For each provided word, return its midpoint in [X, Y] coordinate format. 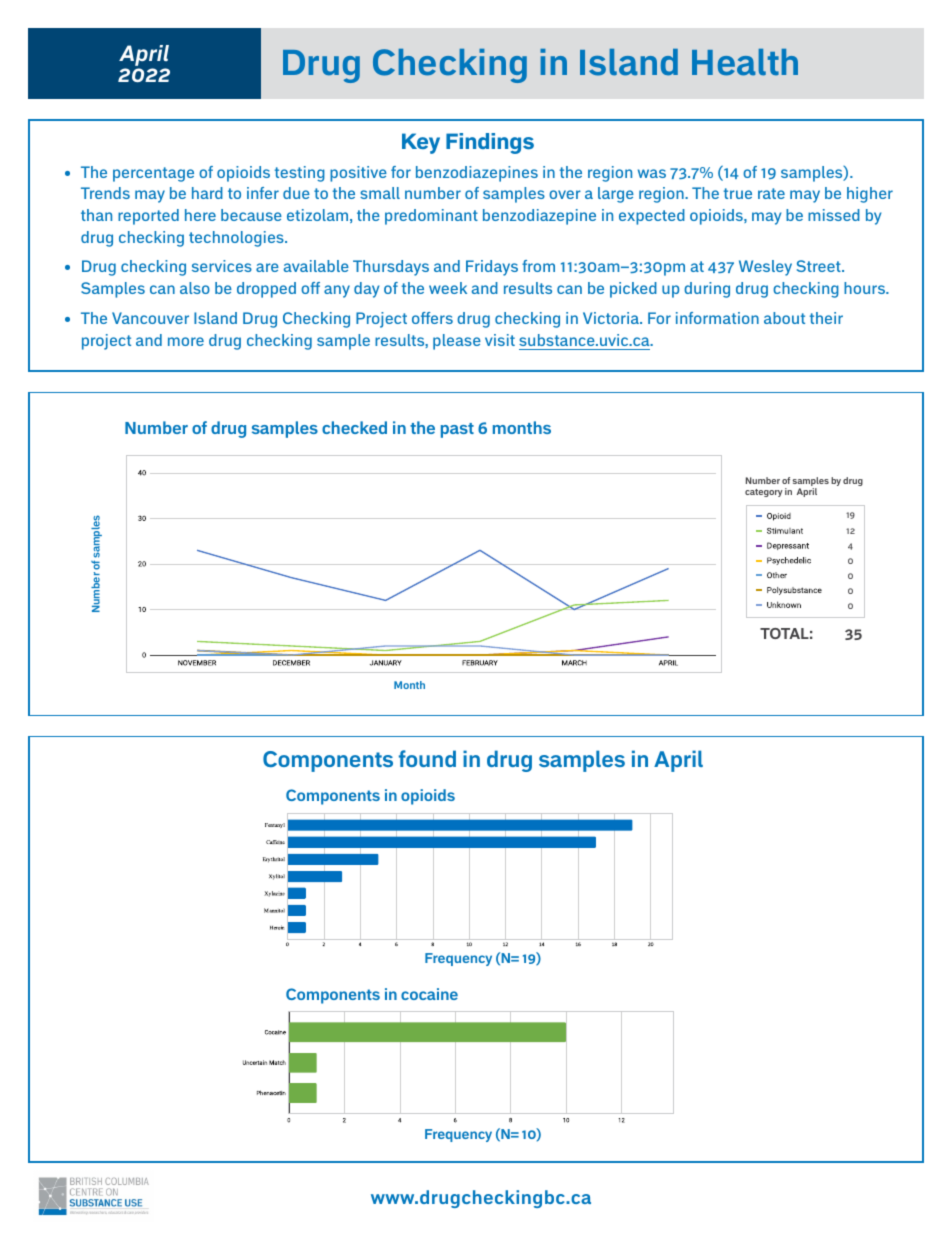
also [195, 288]
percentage [153, 174]
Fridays [492, 268]
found [427, 758]
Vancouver [150, 318]
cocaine [429, 994]
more [186, 341]
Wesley [765, 268]
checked [354, 427]
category [764, 493]
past [457, 430]
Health [745, 62]
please [457, 342]
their [826, 318]
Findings [490, 143]
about [784, 318]
